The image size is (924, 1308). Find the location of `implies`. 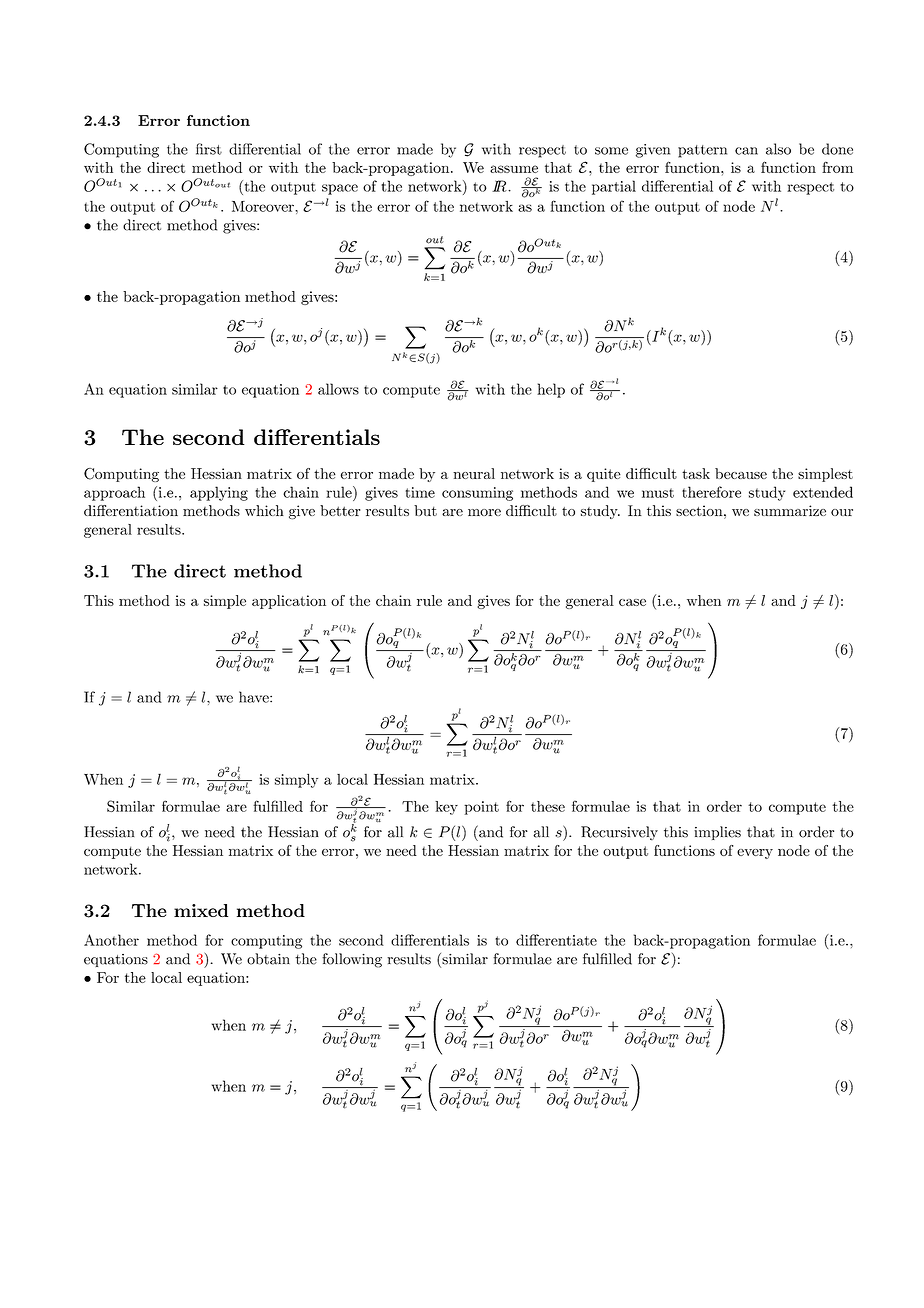

implies is located at coordinates (717, 833).
